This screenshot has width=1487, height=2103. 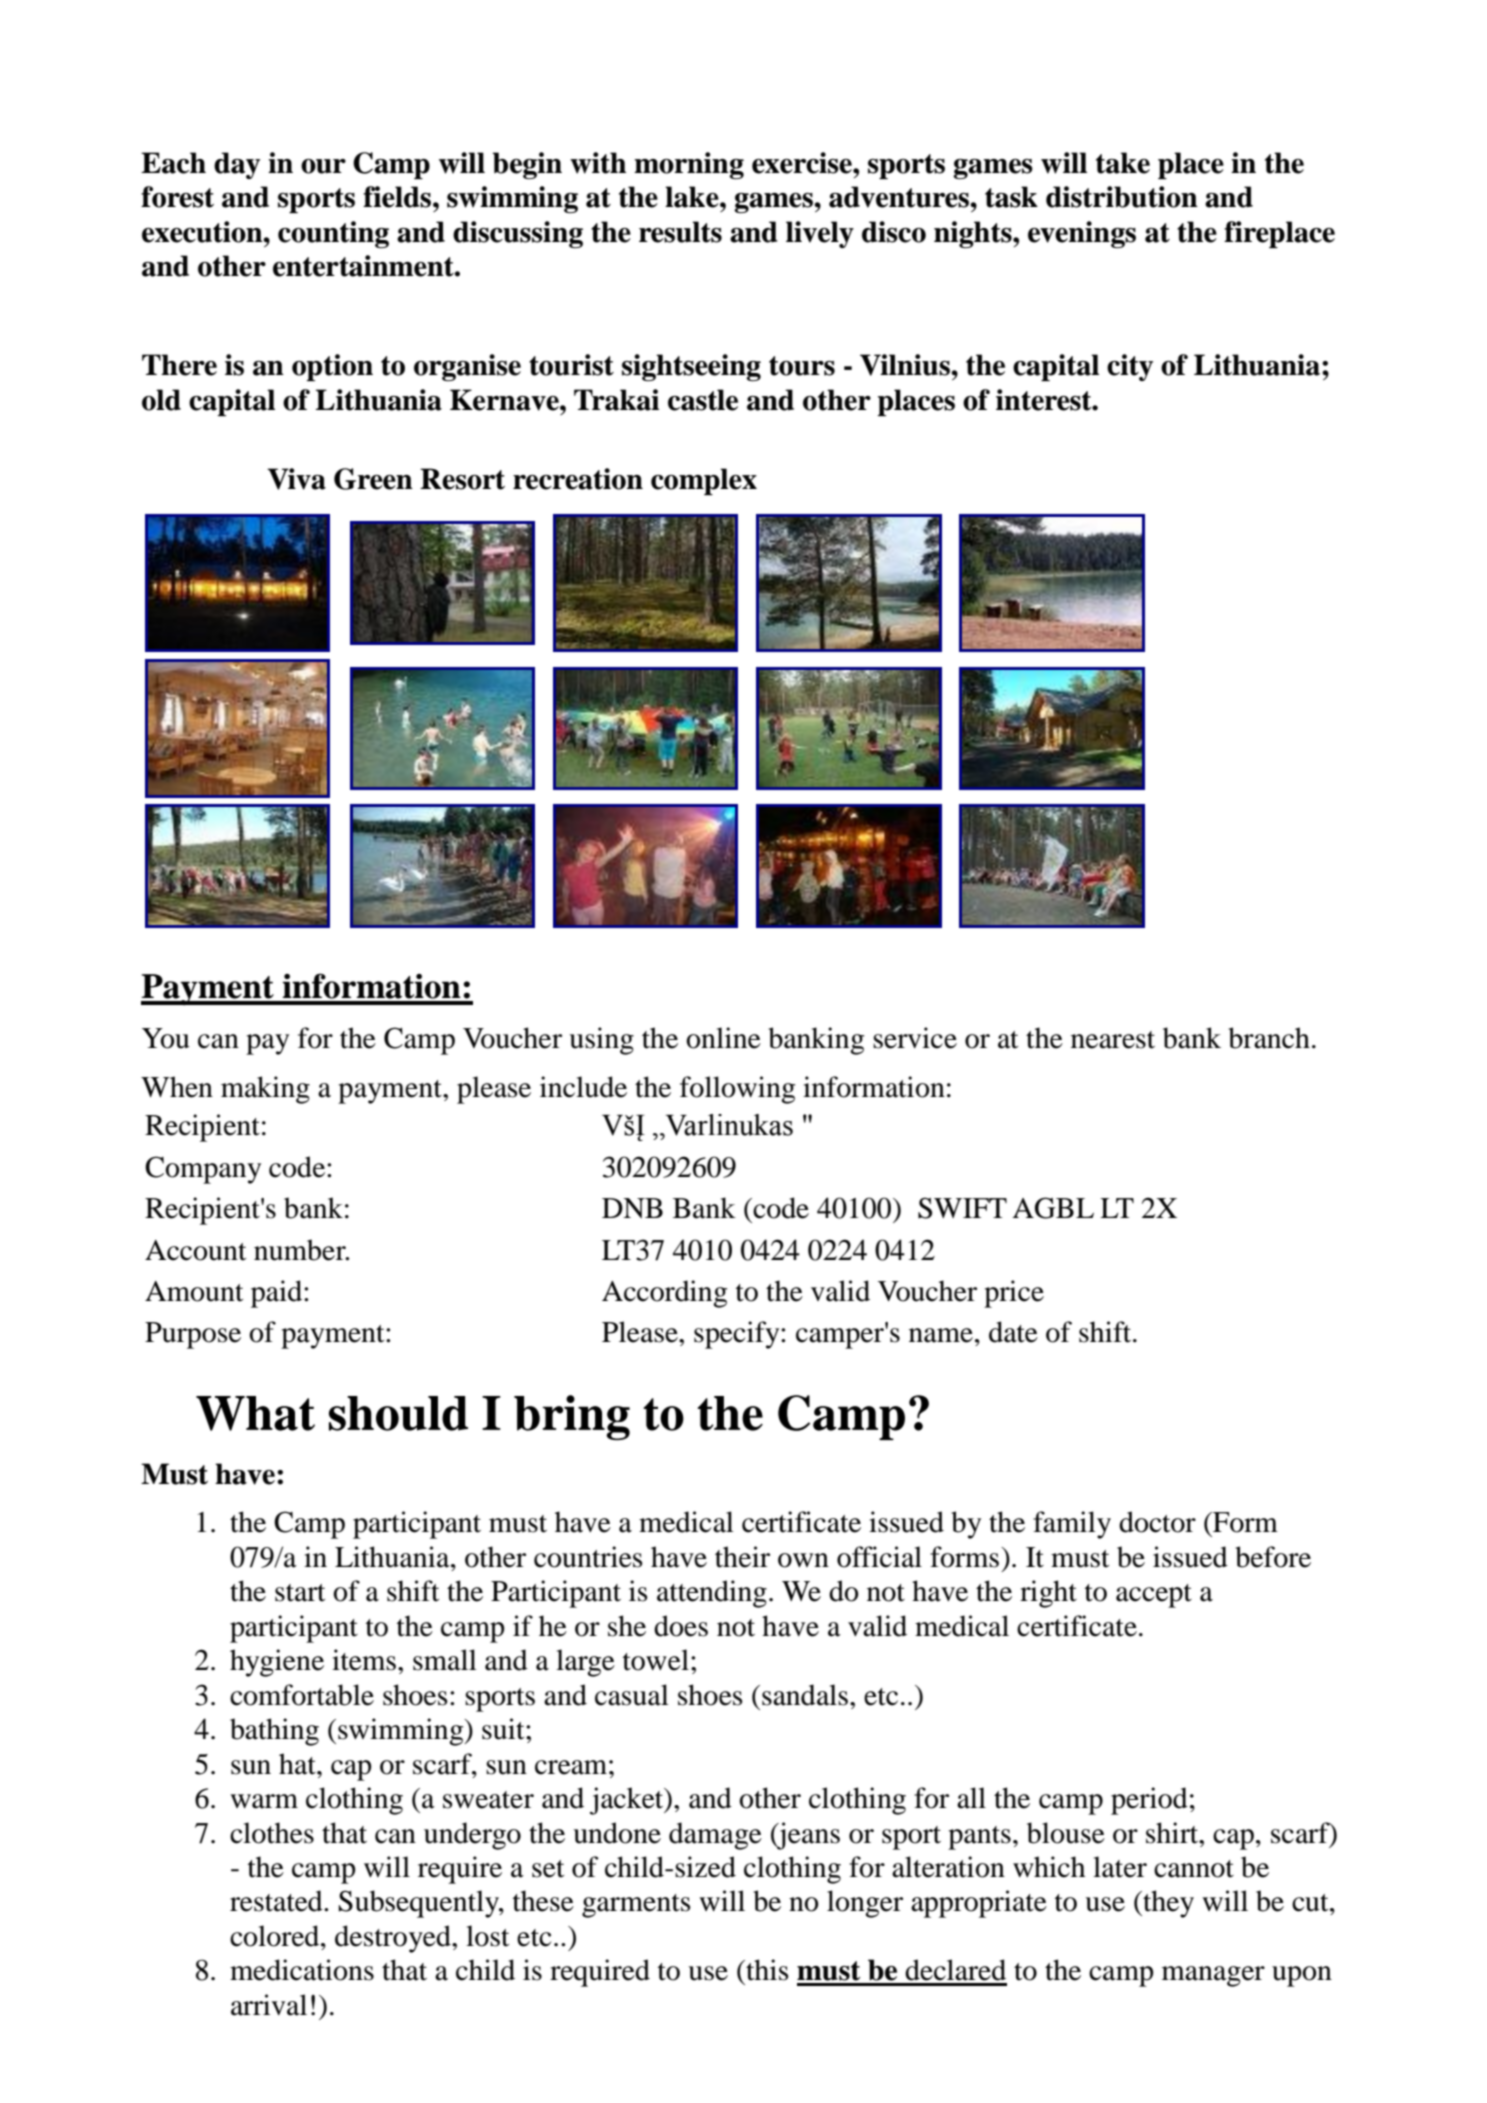 What do you see at coordinates (166, 1038) in the screenshot?
I see `You` at bounding box center [166, 1038].
